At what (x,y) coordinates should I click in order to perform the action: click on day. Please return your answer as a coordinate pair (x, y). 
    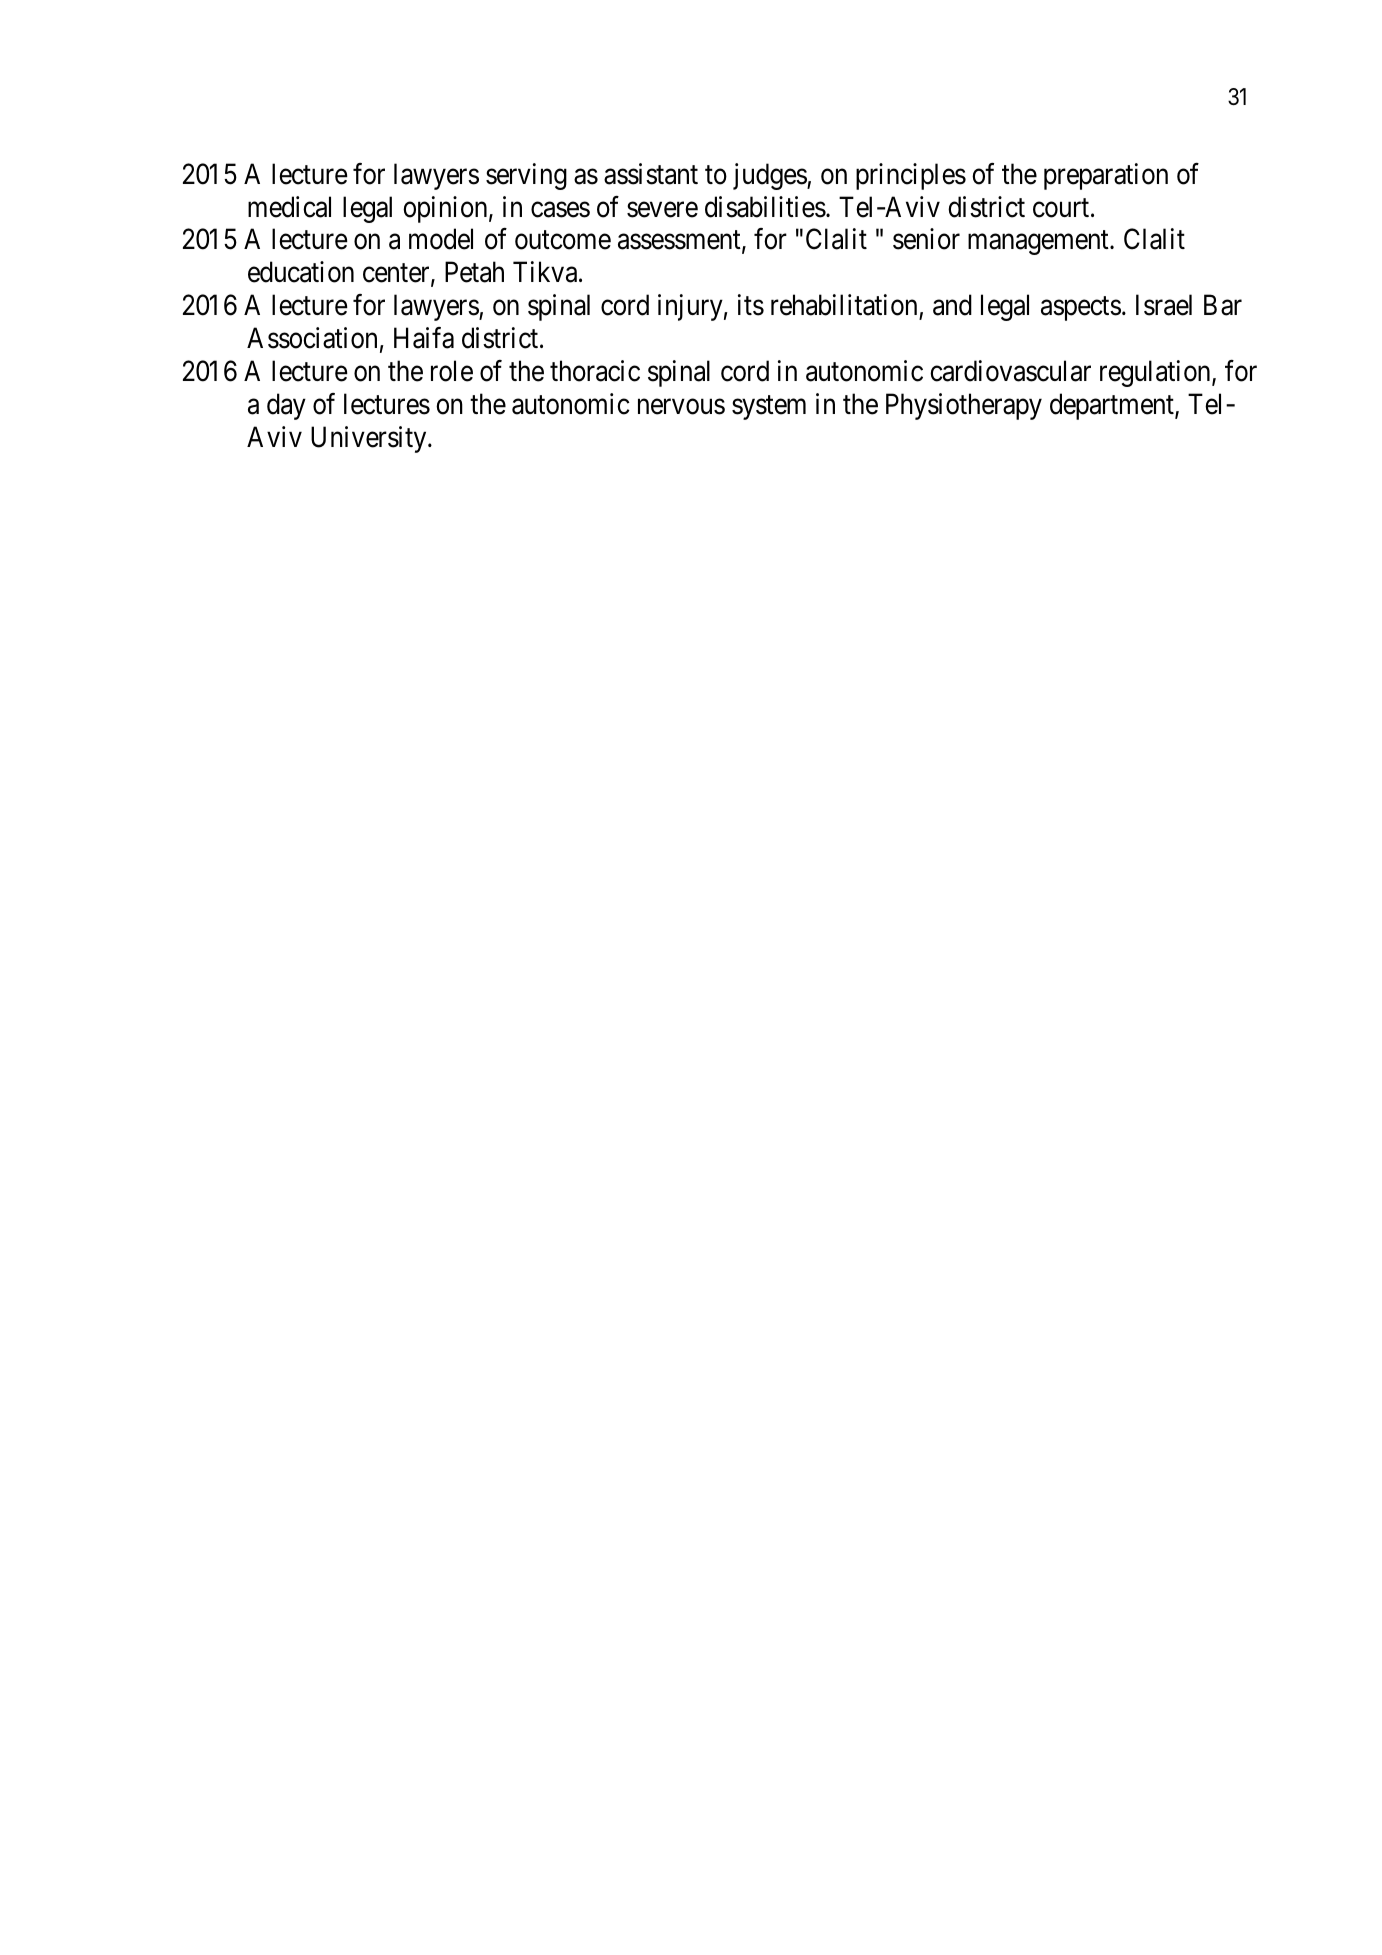
    Looking at the image, I should click on (286, 406).
